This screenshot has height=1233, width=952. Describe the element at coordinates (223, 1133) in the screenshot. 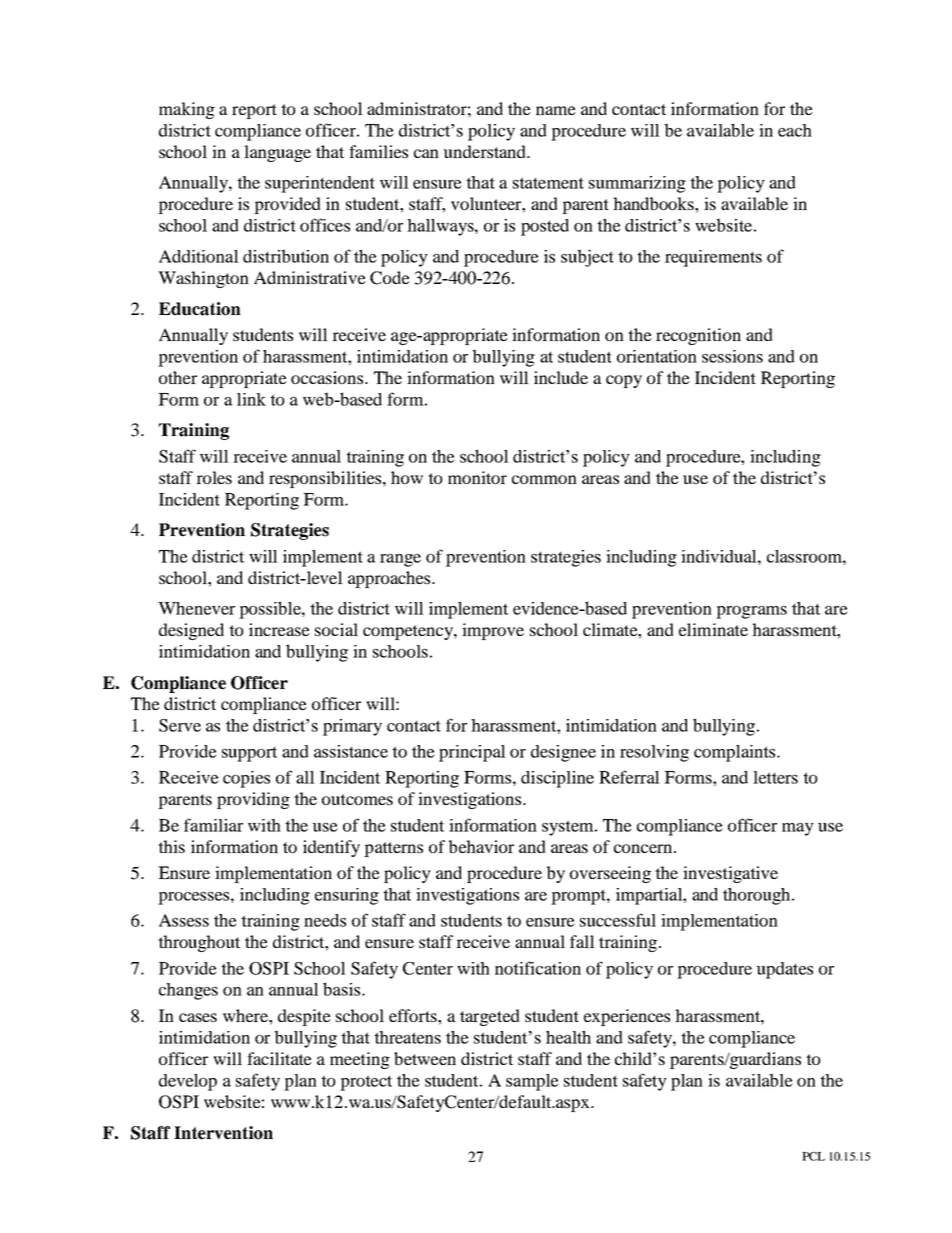

I see `Intervention` at that location.
